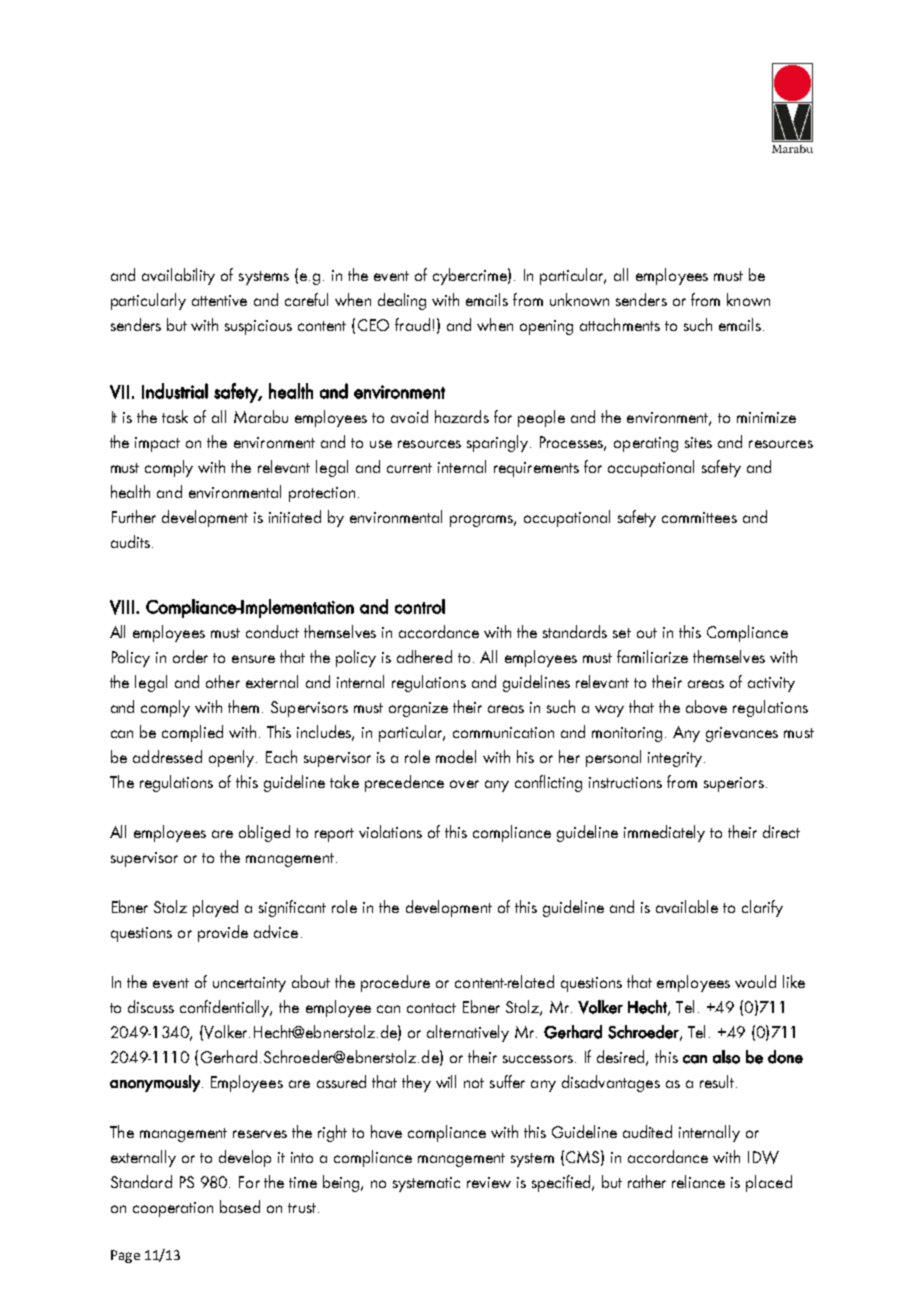 This page has width=924, height=1308. I want to click on above, so click(706, 706).
